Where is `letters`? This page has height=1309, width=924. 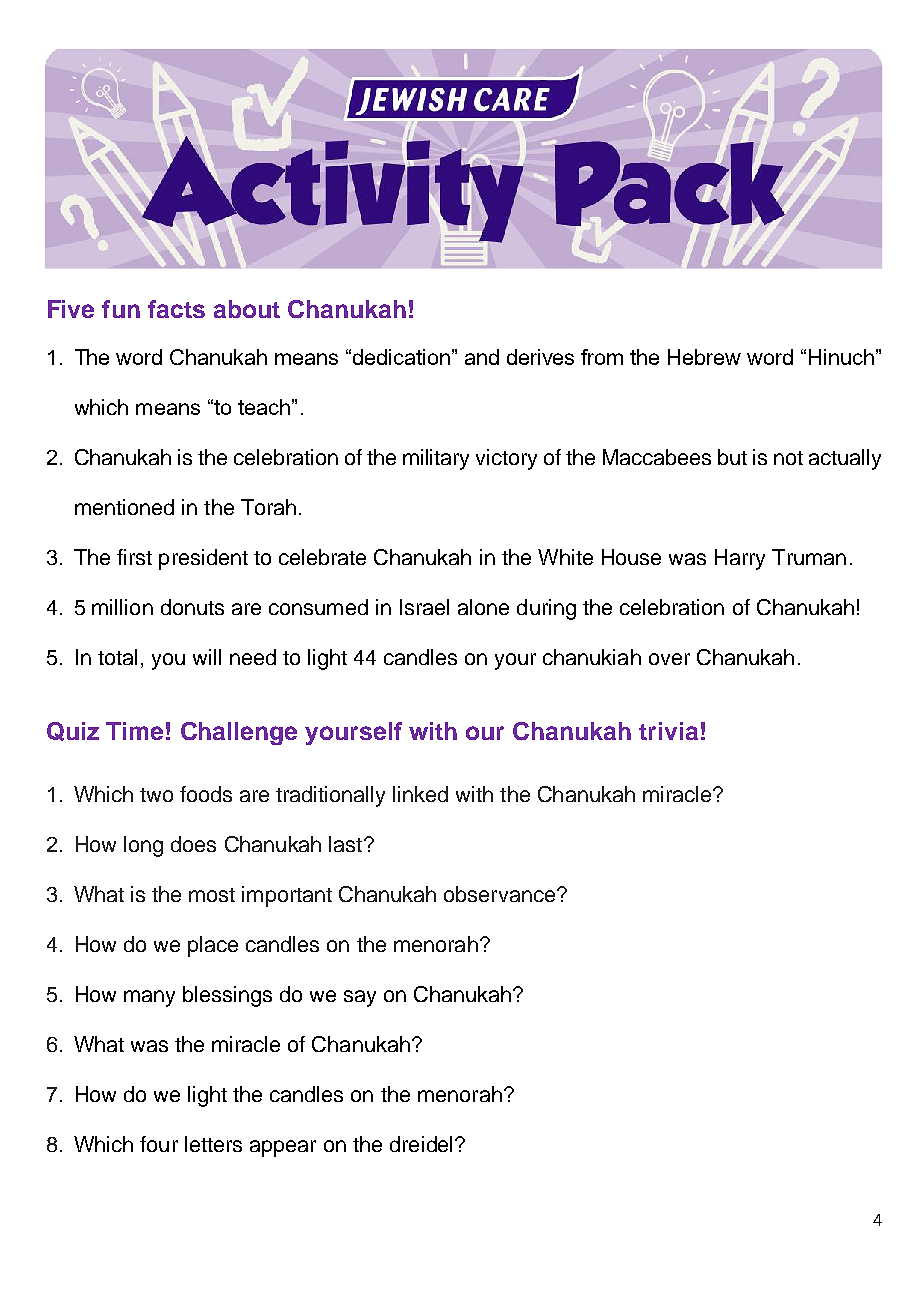 letters is located at coordinates (213, 1144).
